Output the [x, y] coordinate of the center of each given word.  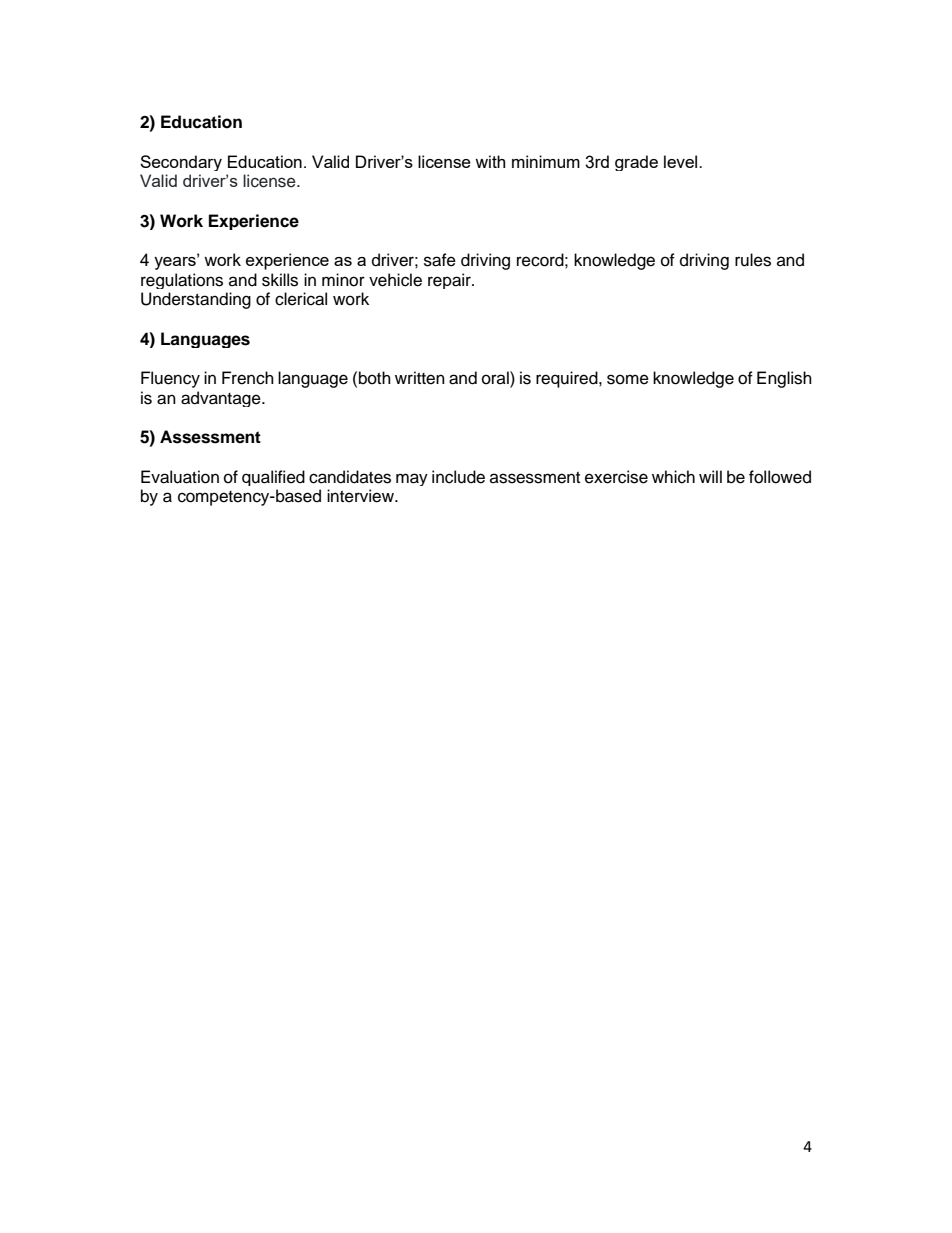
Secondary [181, 163]
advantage [222, 399]
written [420, 378]
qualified [273, 478]
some [628, 379]
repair [450, 281]
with [490, 161]
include [458, 477]
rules [753, 260]
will [710, 476]
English [784, 379]
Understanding [196, 300]
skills [280, 280]
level [682, 161]
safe [440, 260]
